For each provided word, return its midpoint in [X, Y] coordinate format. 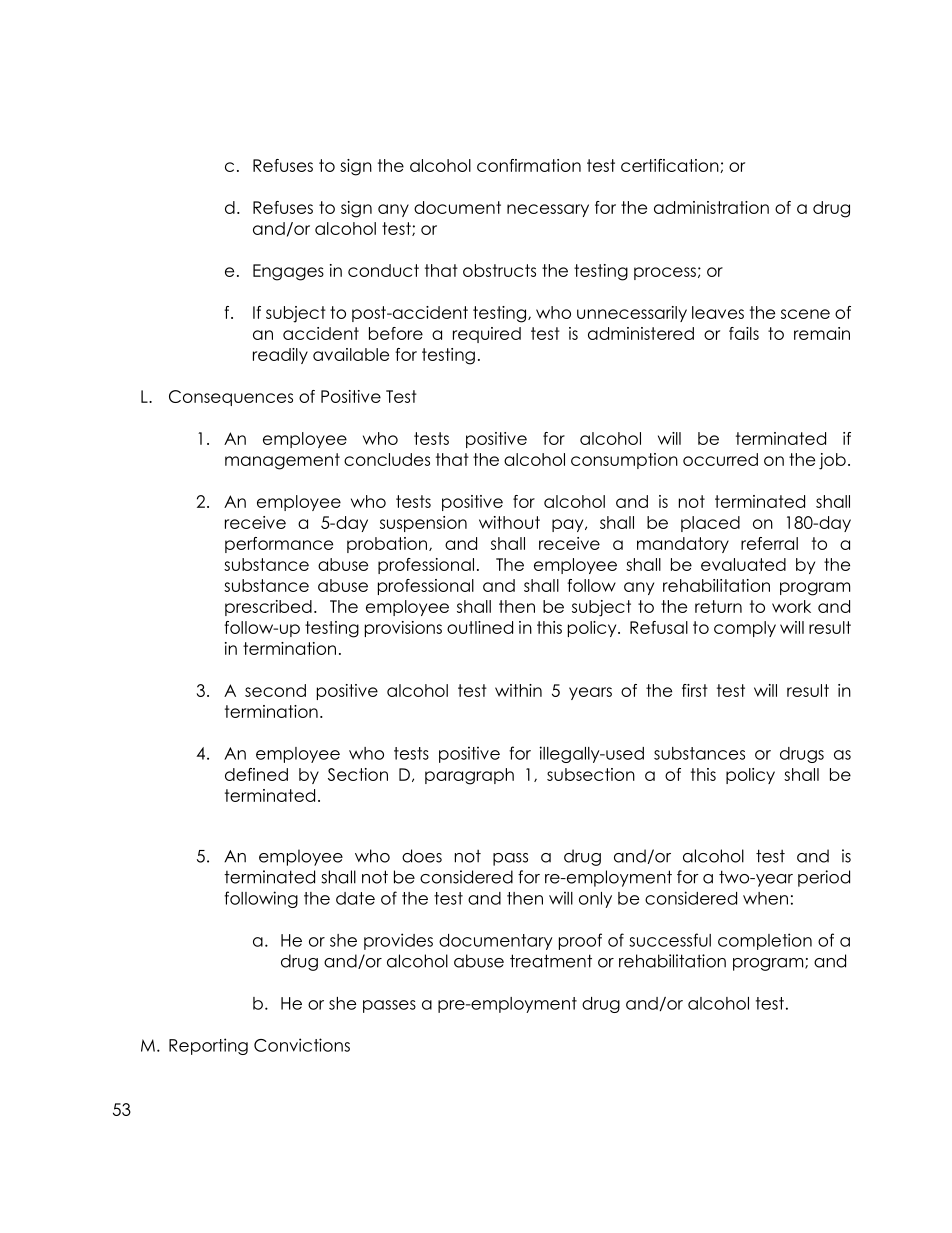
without [509, 522]
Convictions [302, 1045]
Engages [288, 272]
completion [765, 941]
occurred [720, 459]
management [282, 461]
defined [256, 774]
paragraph [469, 776]
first [695, 690]
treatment [551, 961]
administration [711, 207]
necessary [548, 210]
